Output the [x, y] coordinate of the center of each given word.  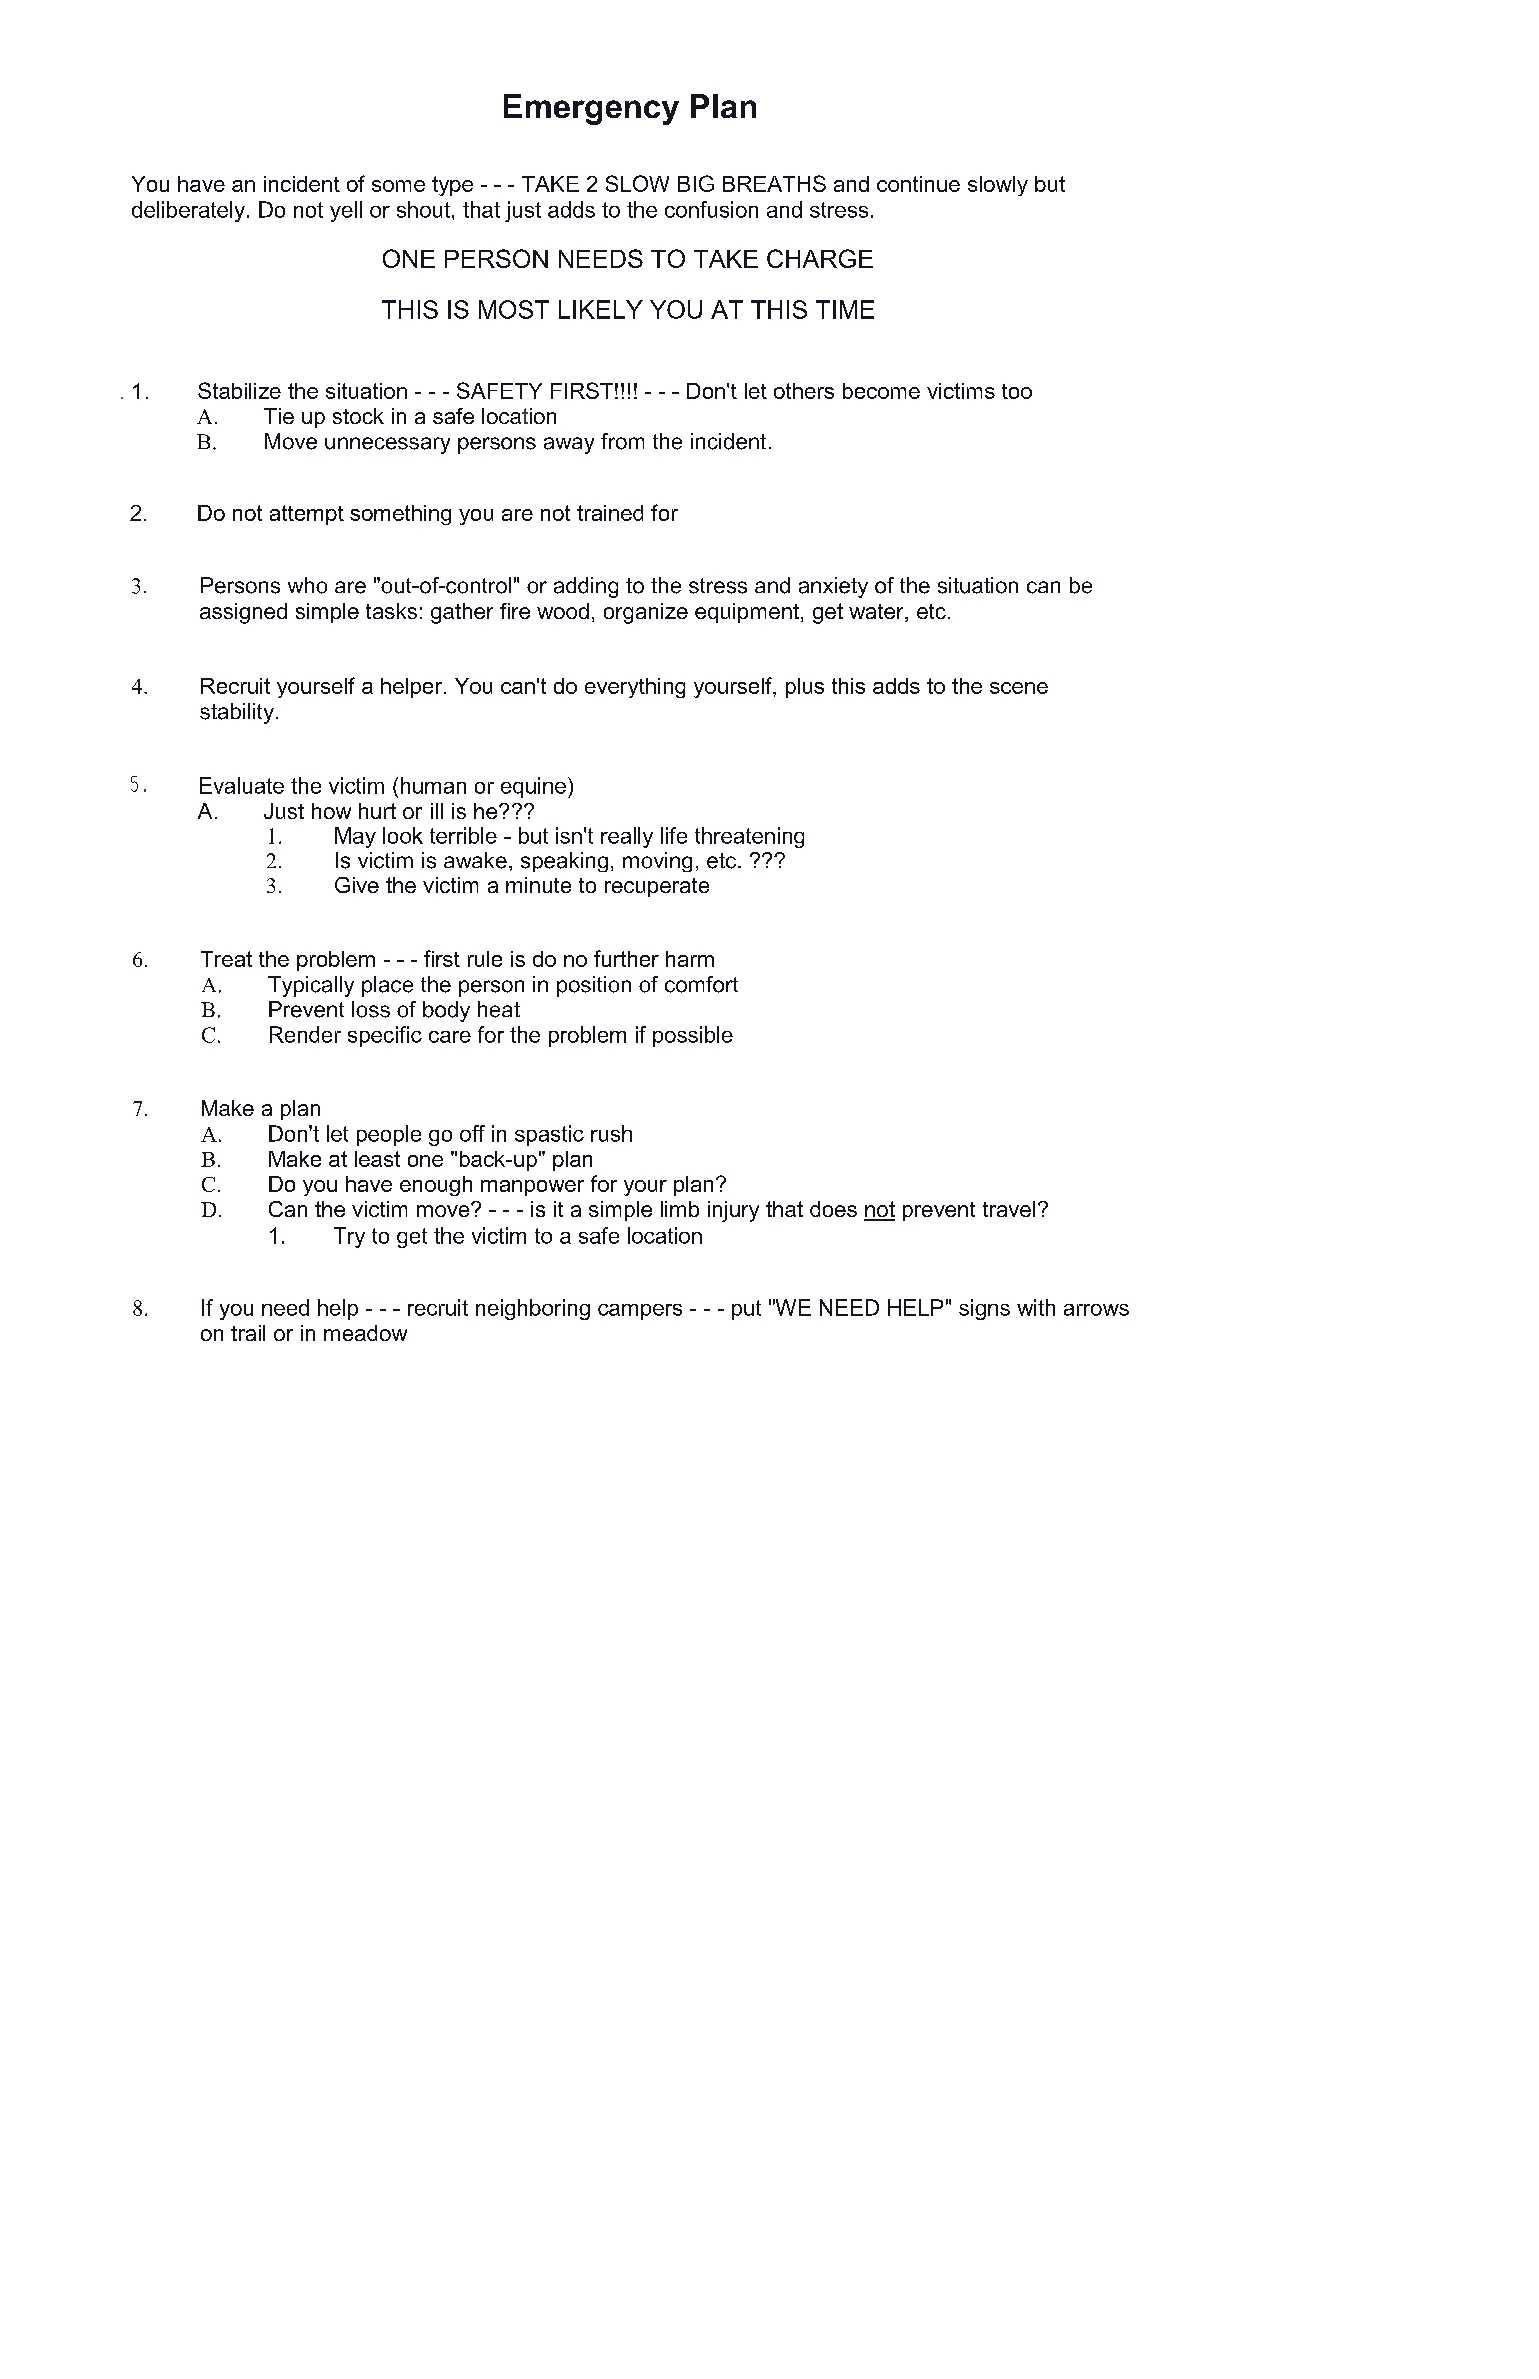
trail [248, 1333]
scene [1019, 688]
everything [635, 688]
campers [640, 1312]
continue [918, 184]
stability [237, 713]
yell [346, 211]
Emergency [591, 109]
